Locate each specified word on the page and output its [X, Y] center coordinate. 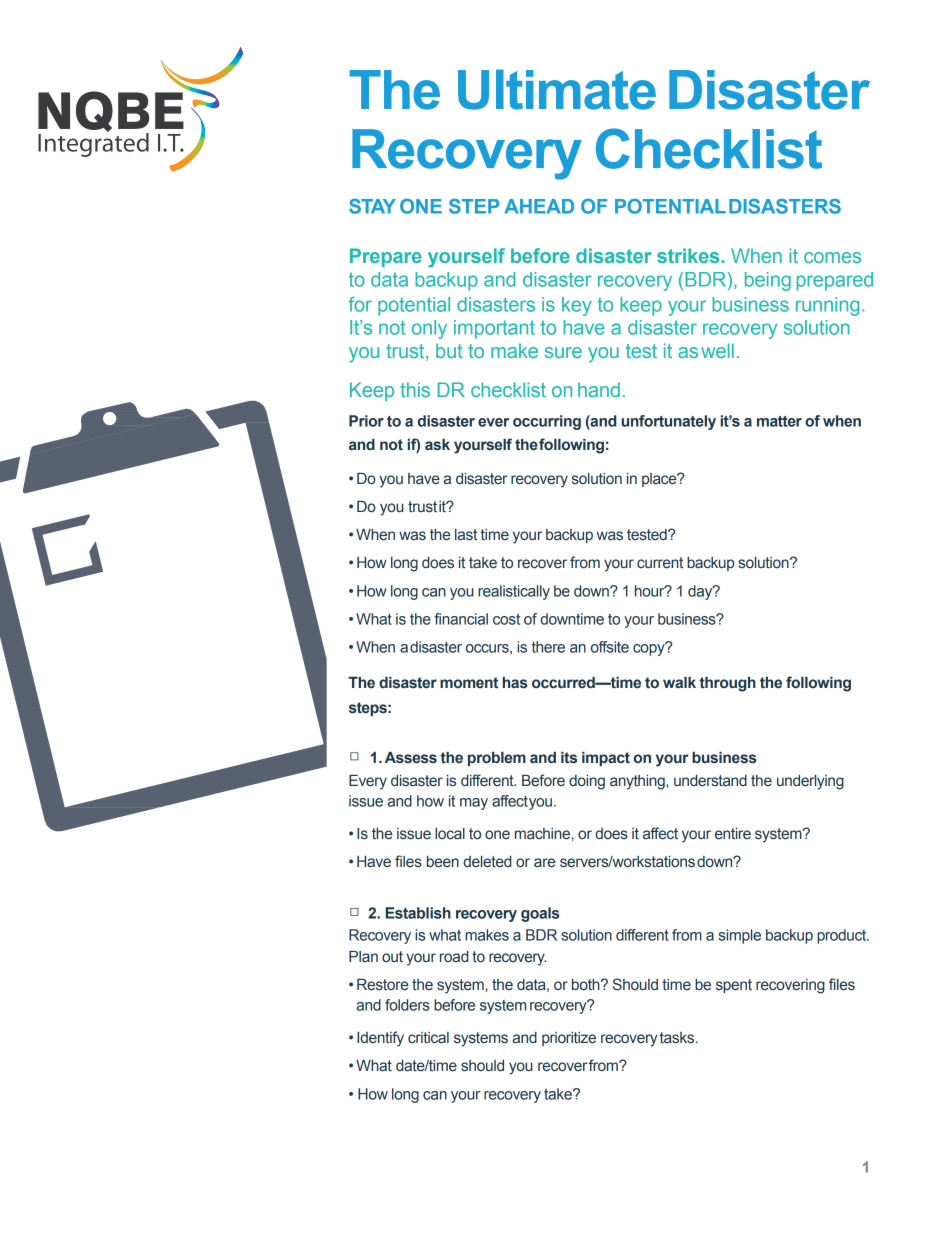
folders [407, 1005]
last [466, 535]
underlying [810, 782]
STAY [372, 206]
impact [606, 759]
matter [779, 421]
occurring [547, 422]
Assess [411, 758]
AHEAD [539, 206]
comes [832, 257]
